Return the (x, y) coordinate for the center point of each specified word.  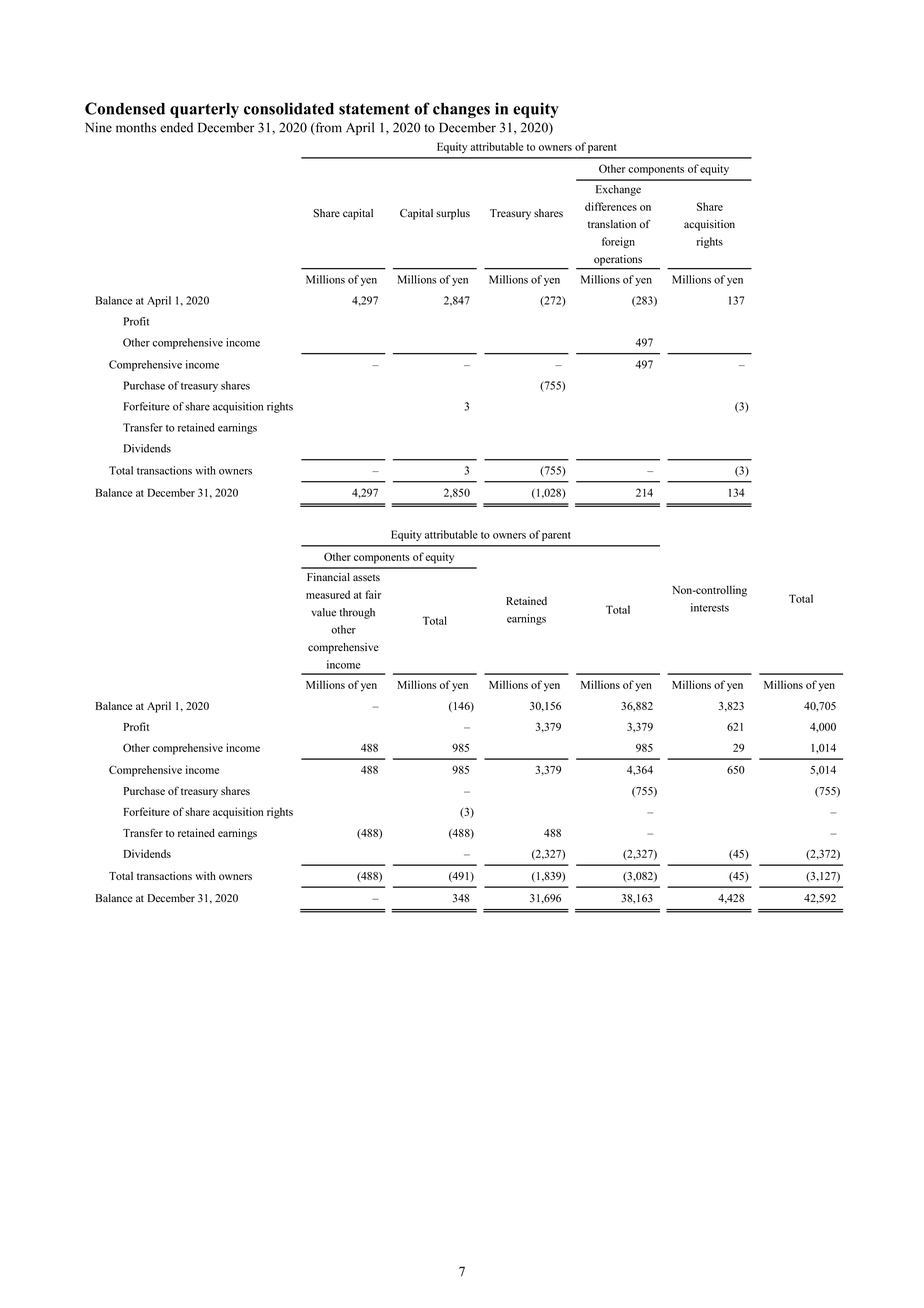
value (323, 612)
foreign (618, 242)
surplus (453, 214)
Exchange (618, 190)
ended (176, 127)
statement (374, 109)
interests (710, 607)
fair (373, 594)
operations (618, 260)
